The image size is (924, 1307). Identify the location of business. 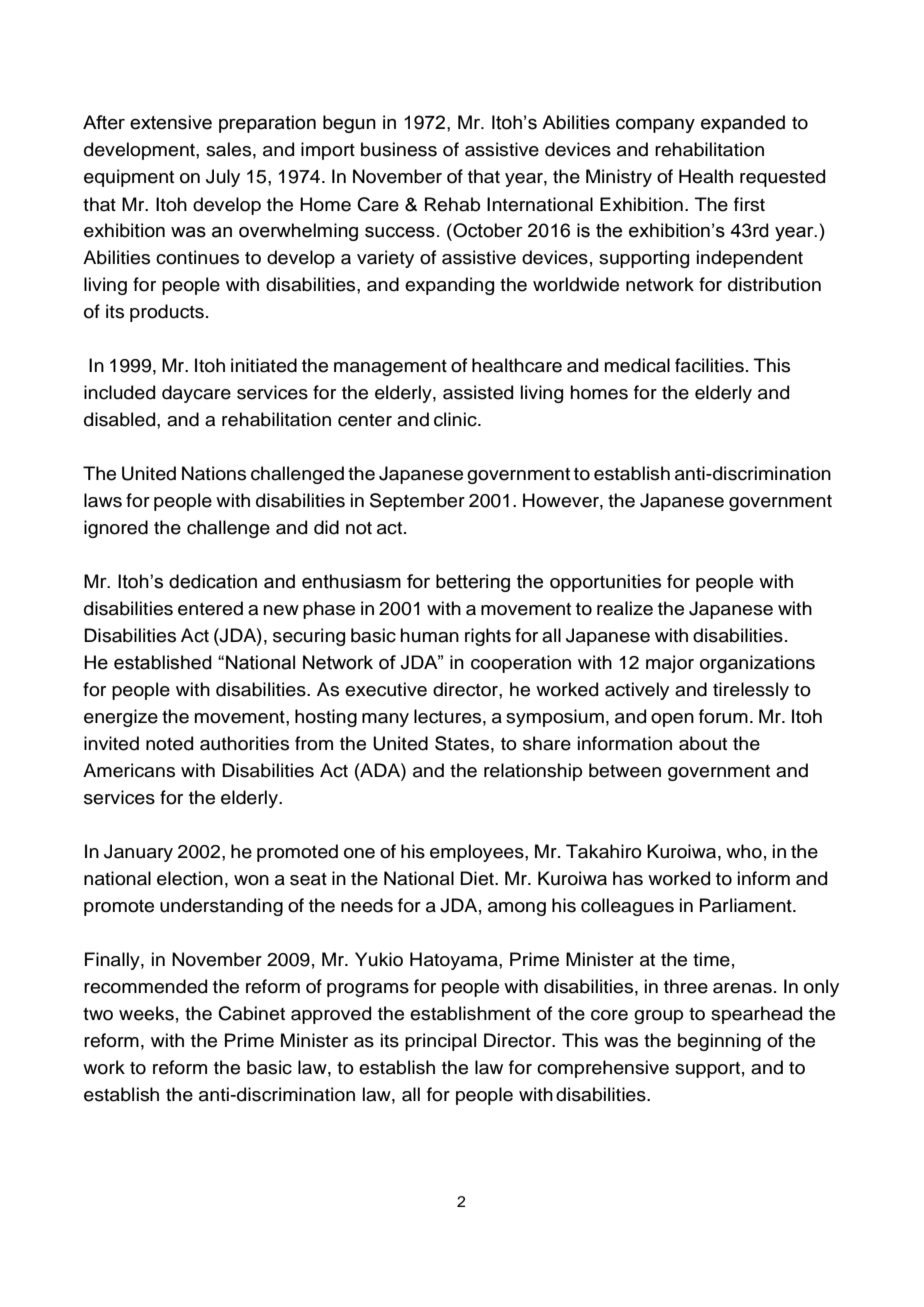
(399, 149).
